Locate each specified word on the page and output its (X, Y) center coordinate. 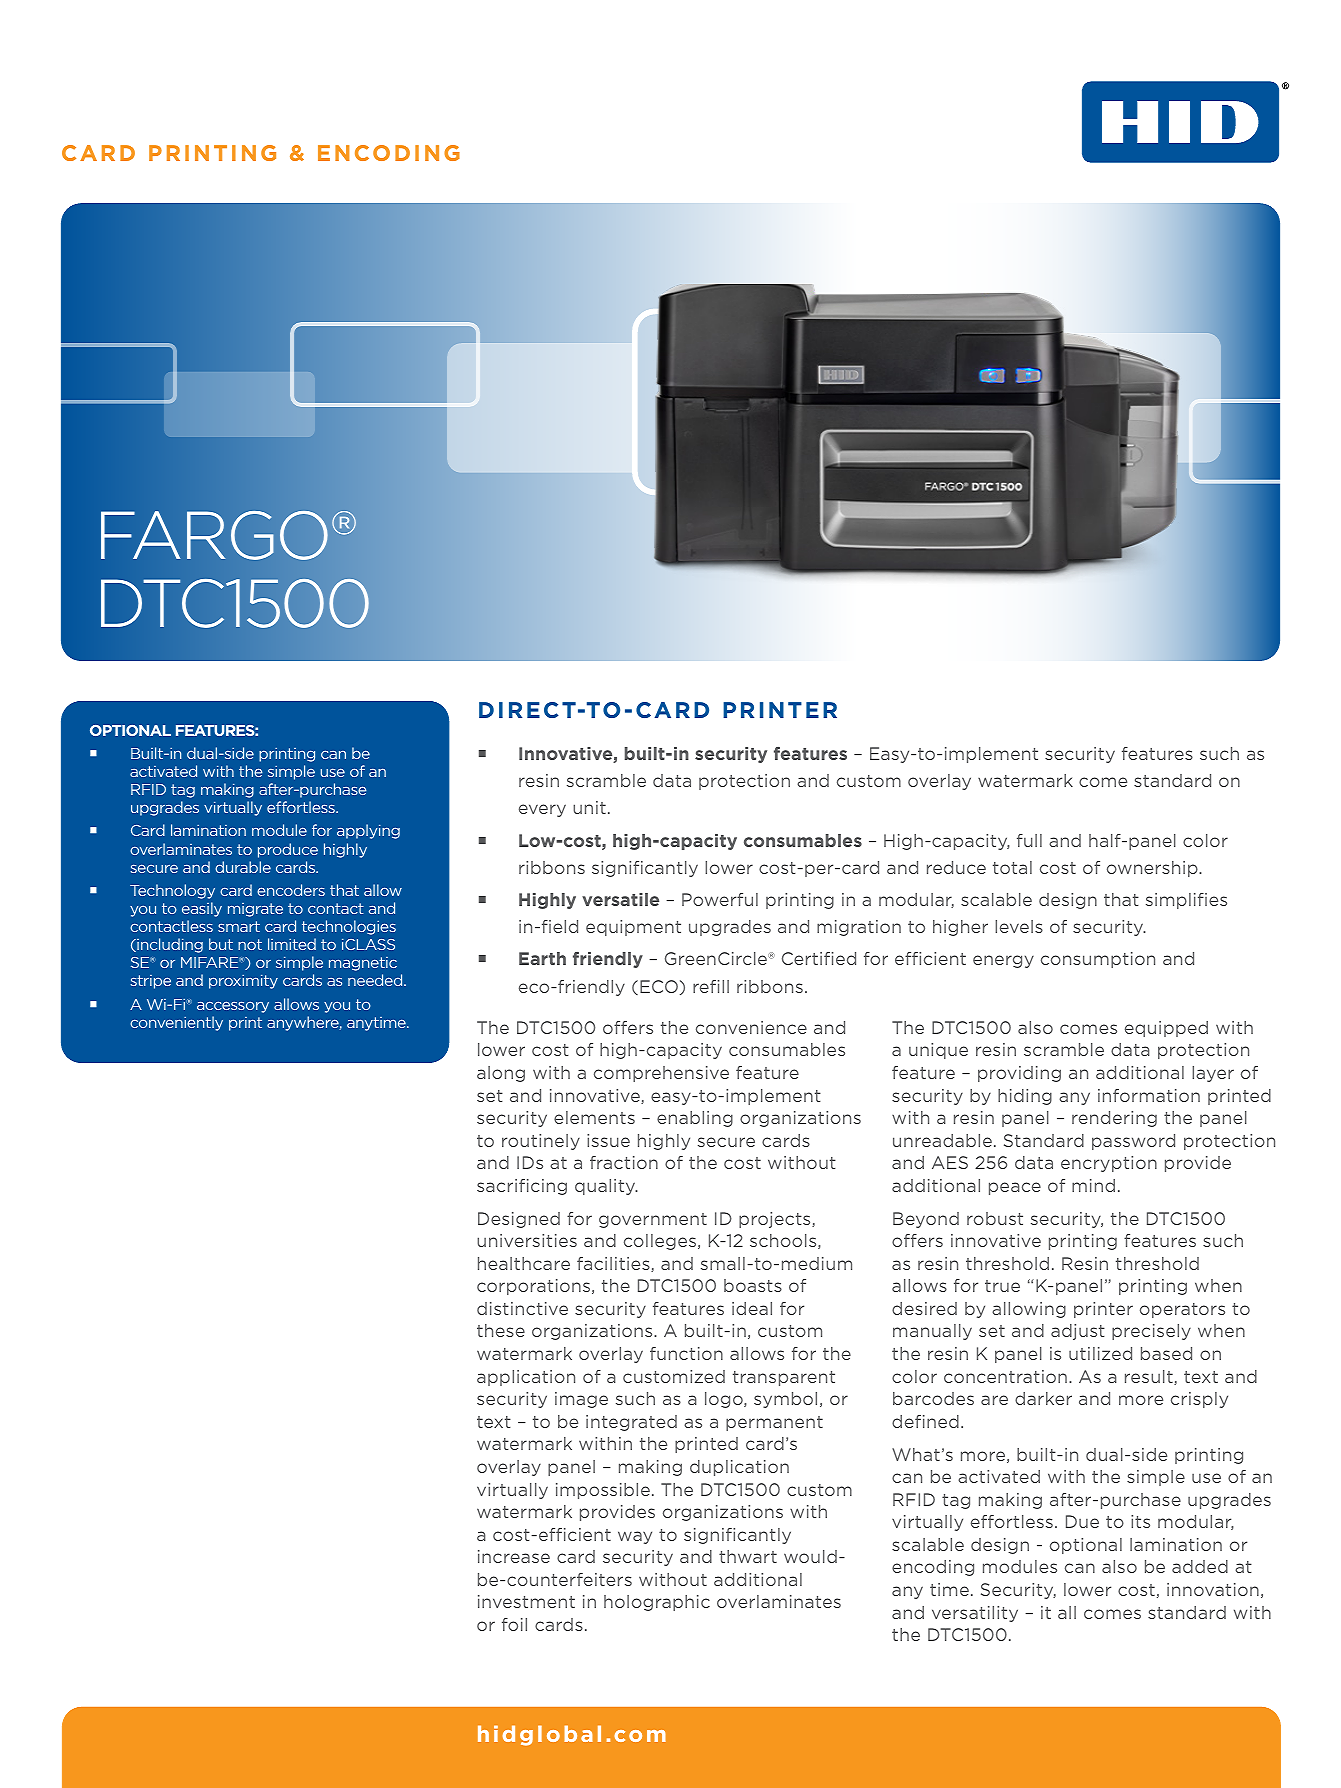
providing (1019, 1074)
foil (514, 1624)
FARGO (214, 535)
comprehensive (661, 1074)
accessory (233, 1007)
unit (589, 807)
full (1029, 840)
